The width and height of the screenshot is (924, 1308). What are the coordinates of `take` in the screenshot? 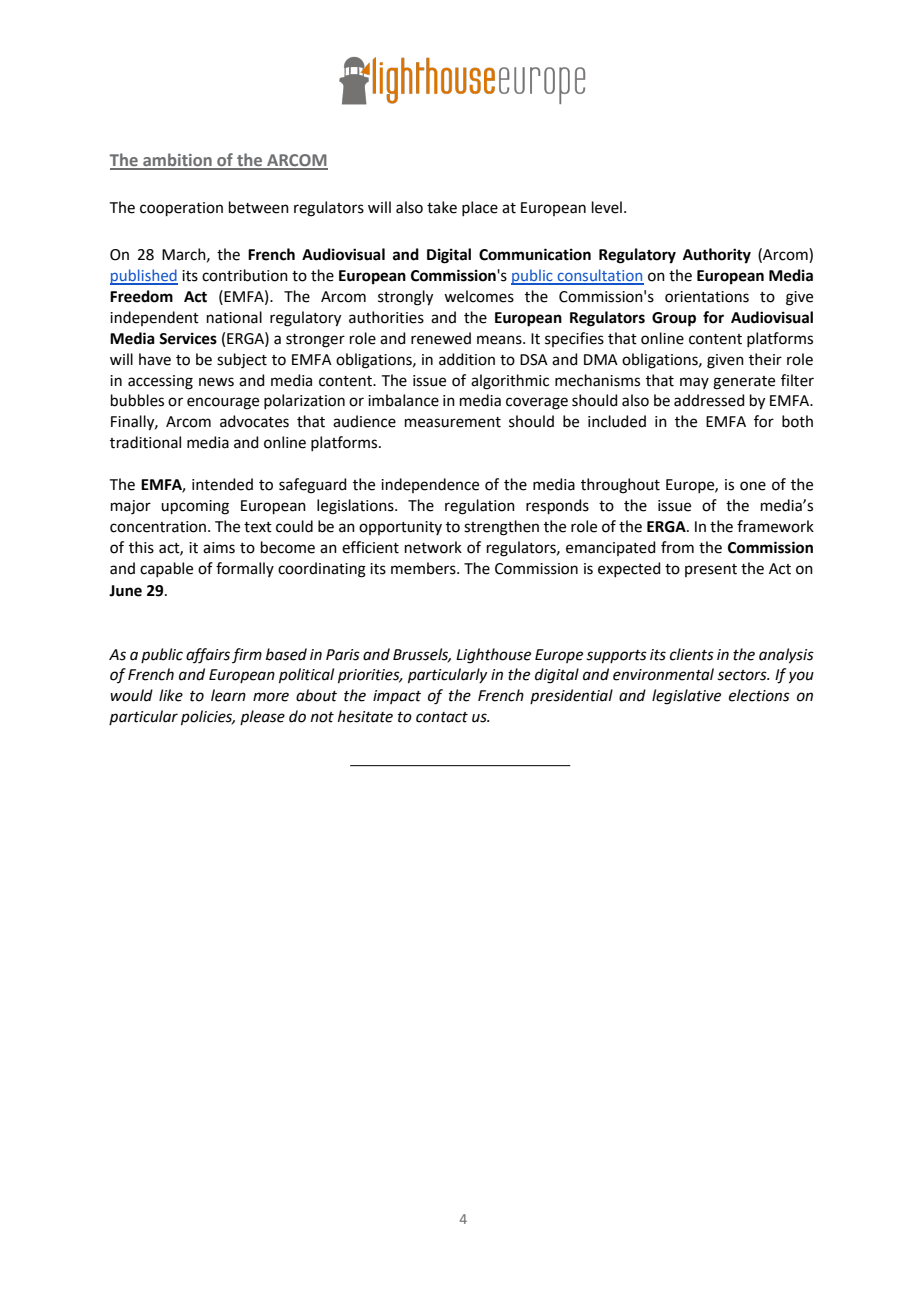 It's located at (442, 207).
